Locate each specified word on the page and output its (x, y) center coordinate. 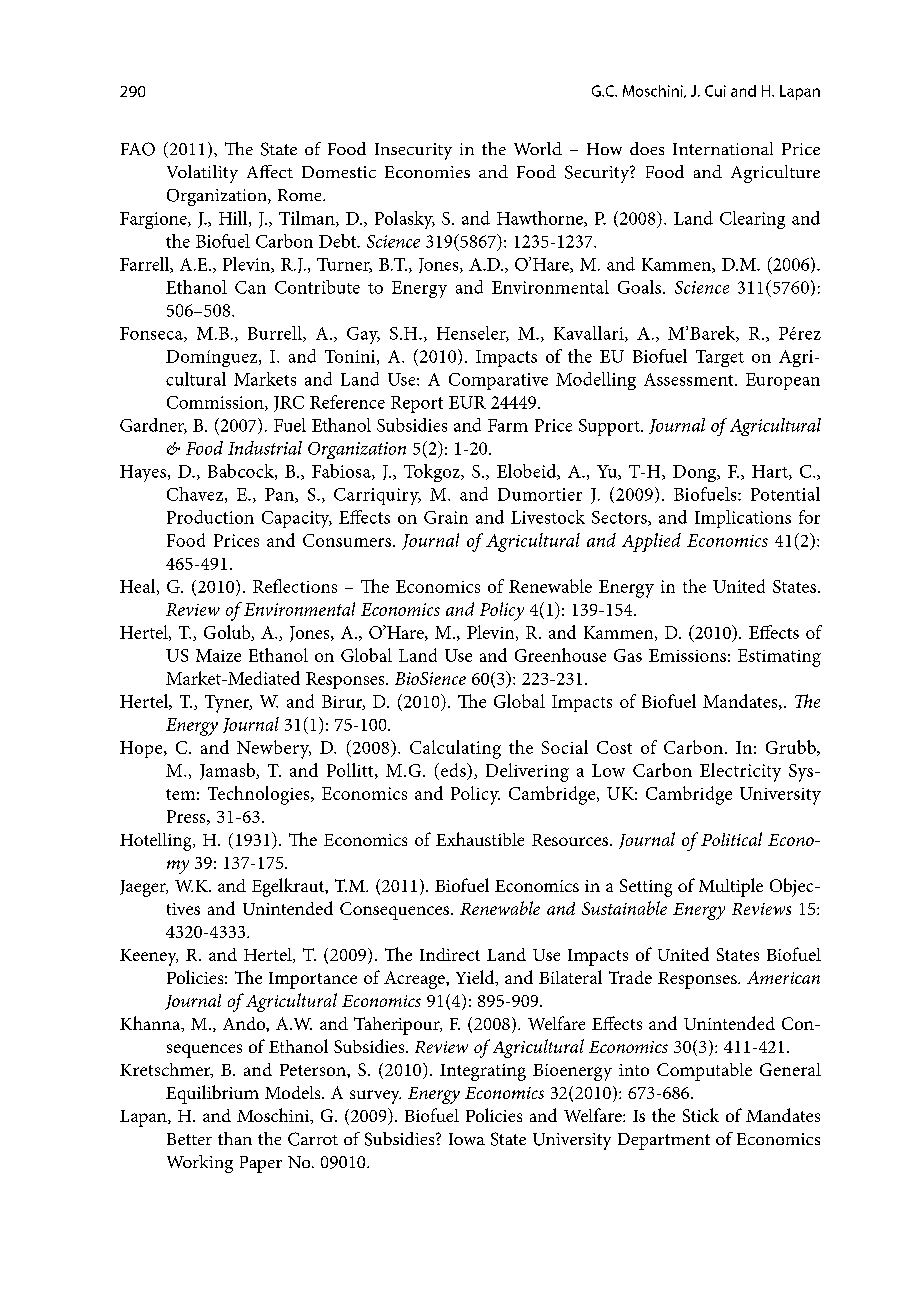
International (723, 148)
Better (189, 1139)
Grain (446, 517)
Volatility (202, 174)
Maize (218, 655)
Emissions (687, 655)
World (538, 148)
